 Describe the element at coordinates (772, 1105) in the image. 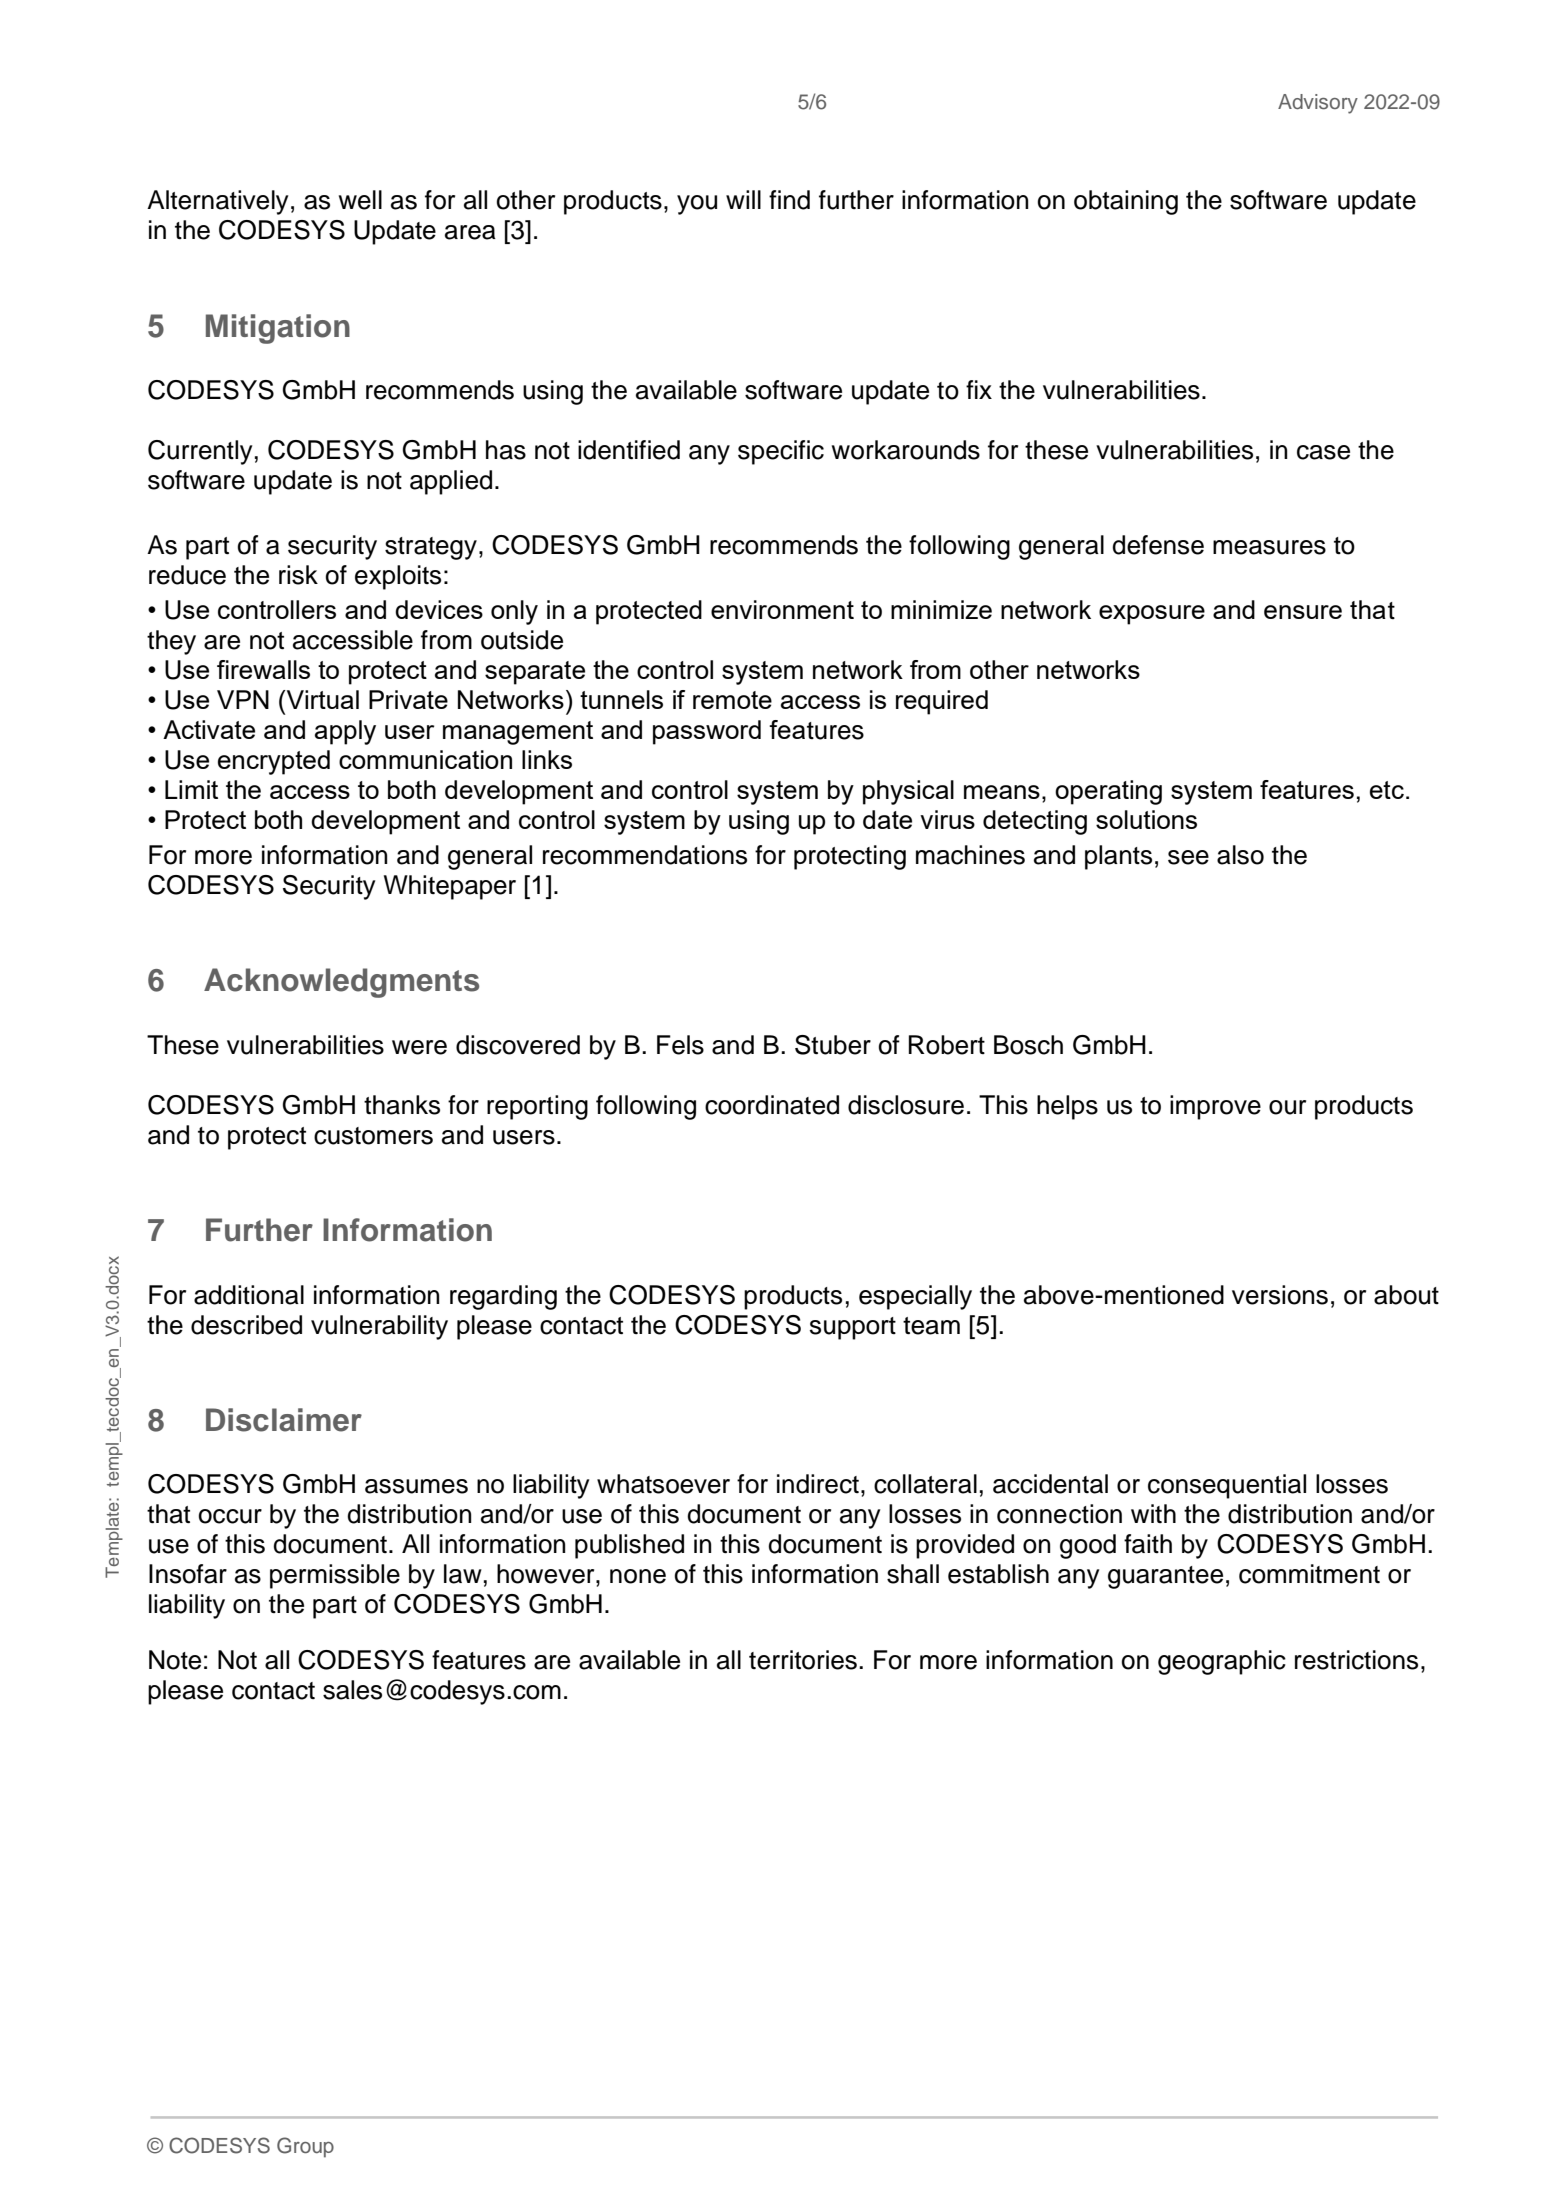

I see `coordinated` at that location.
